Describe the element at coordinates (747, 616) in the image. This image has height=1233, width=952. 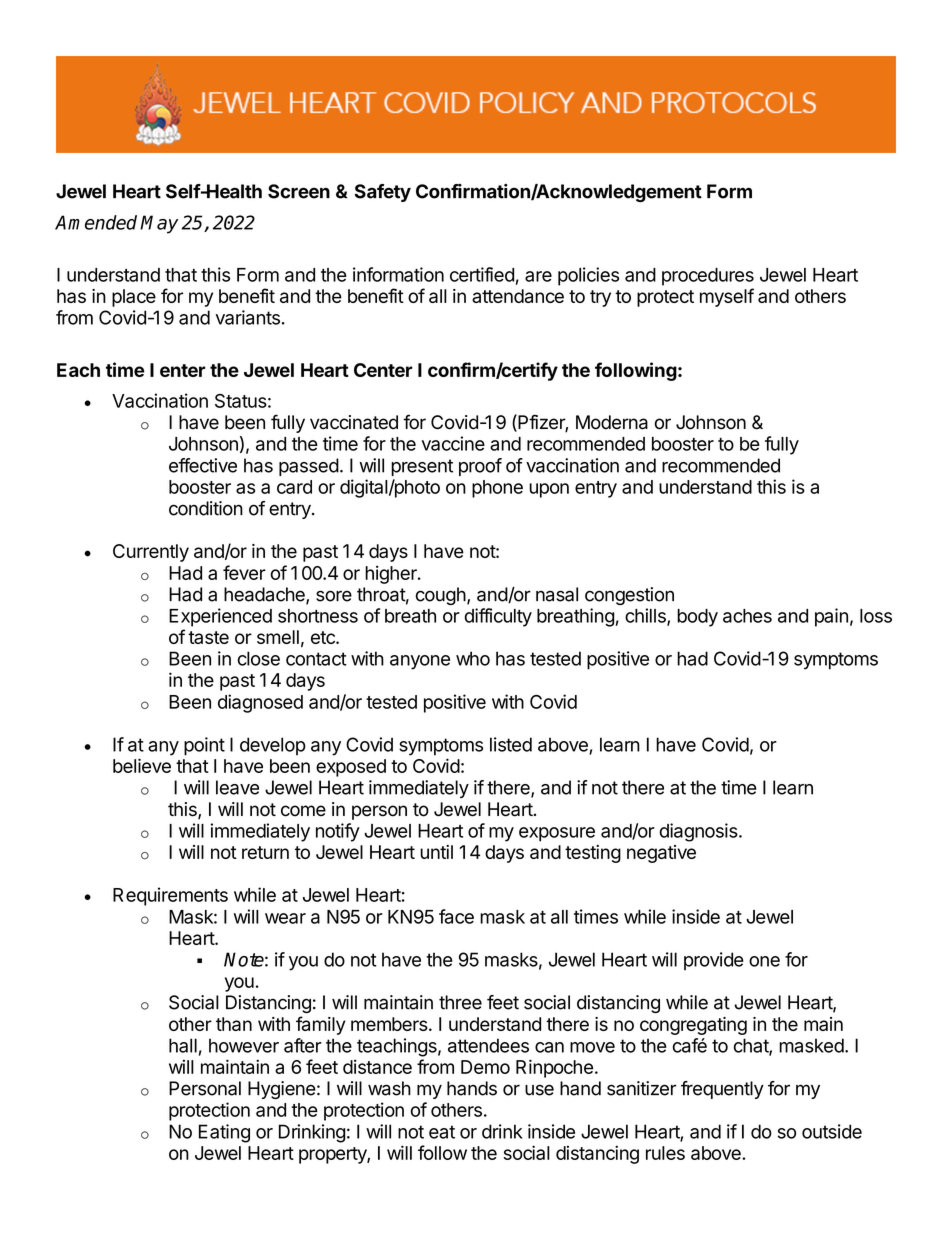
I see `aches` at that location.
